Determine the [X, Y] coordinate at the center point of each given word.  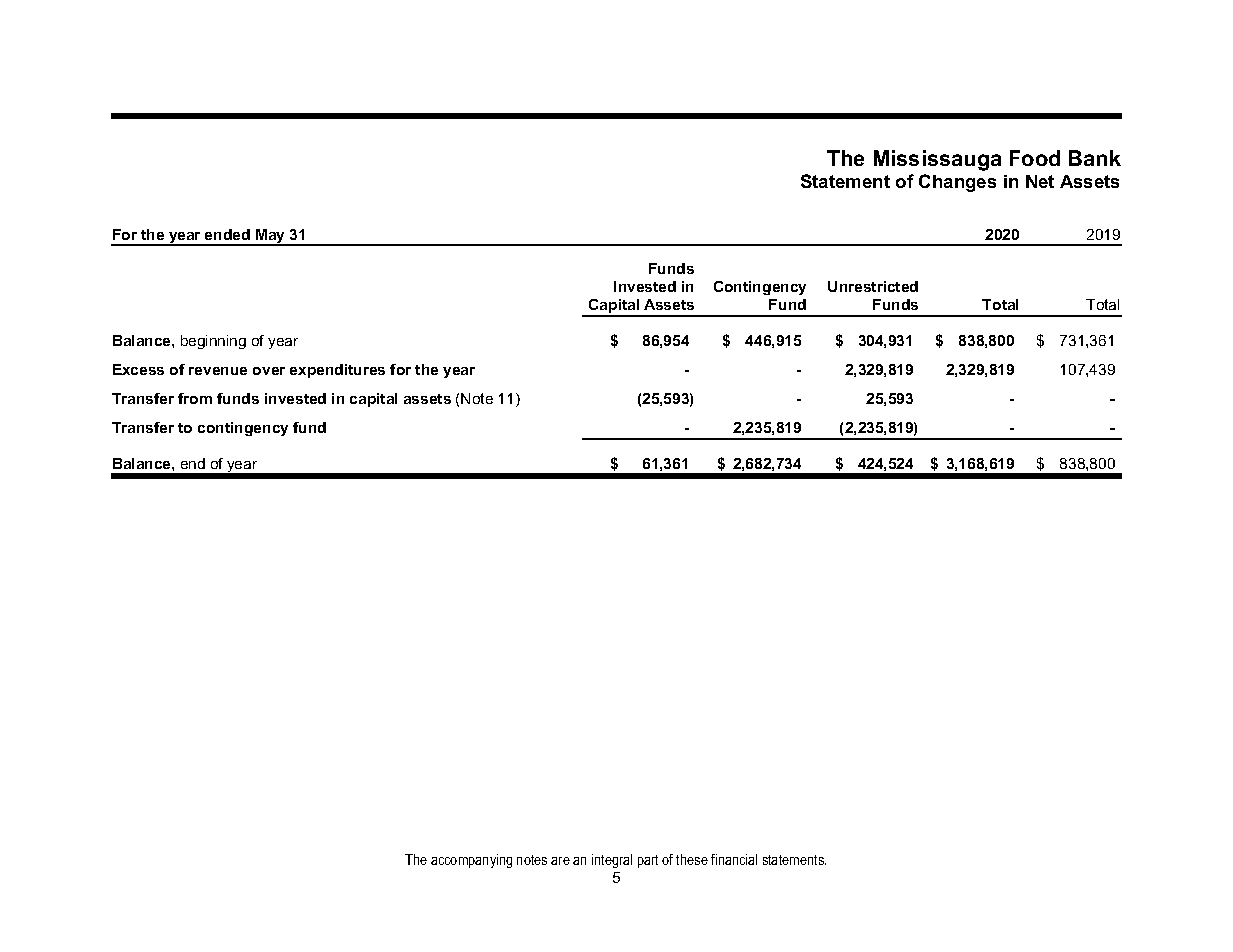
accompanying [471, 861]
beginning [213, 342]
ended [227, 234]
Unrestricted [873, 286]
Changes [957, 183]
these [692, 859]
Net [1040, 181]
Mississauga [937, 160]
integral [612, 861]
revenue [218, 371]
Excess [138, 369]
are [560, 861]
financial [734, 859]
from [195, 398]
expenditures [337, 371]
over [269, 371]
